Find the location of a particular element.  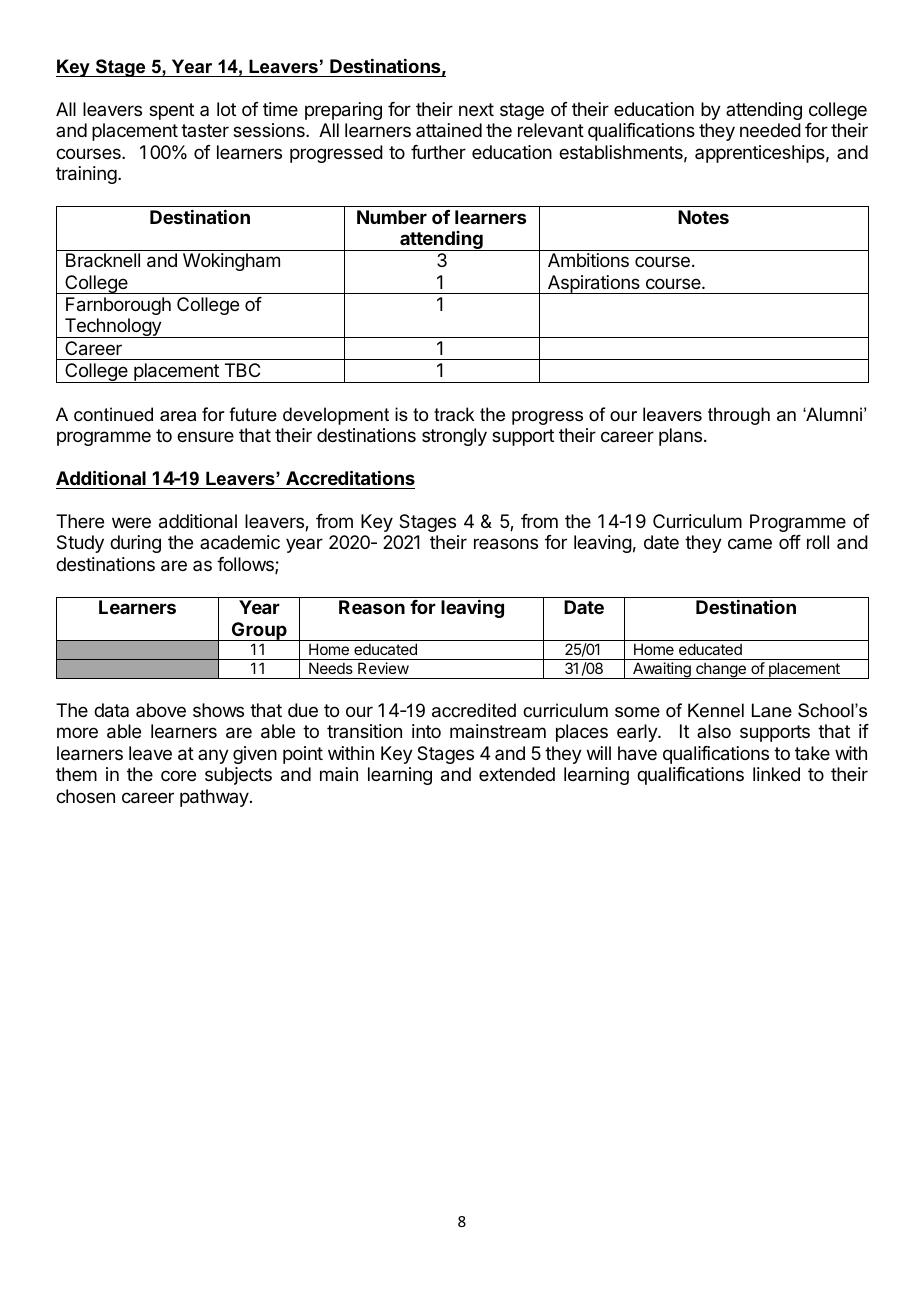

taster is located at coordinates (205, 130).
